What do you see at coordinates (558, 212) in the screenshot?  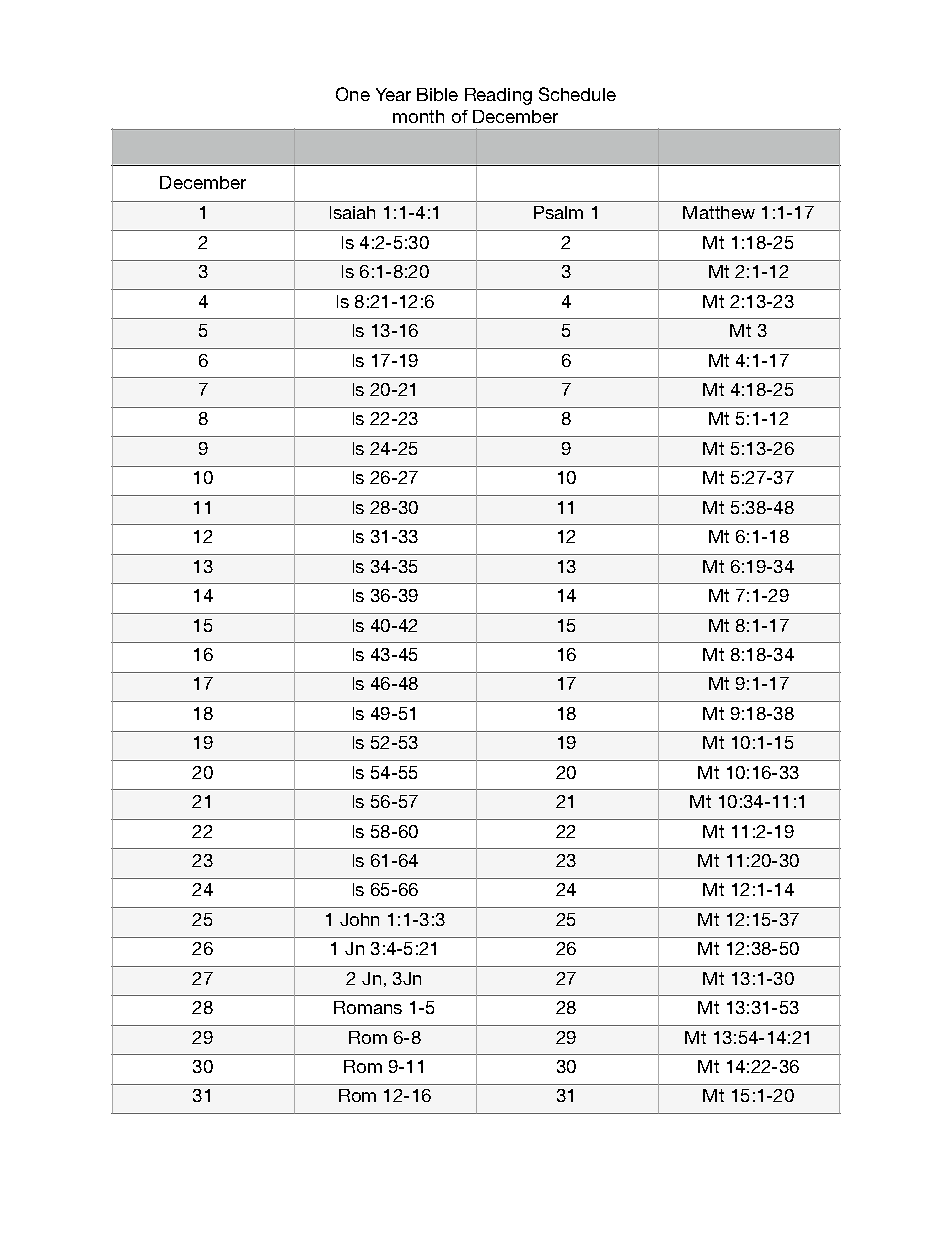 I see `Psalm` at bounding box center [558, 212].
